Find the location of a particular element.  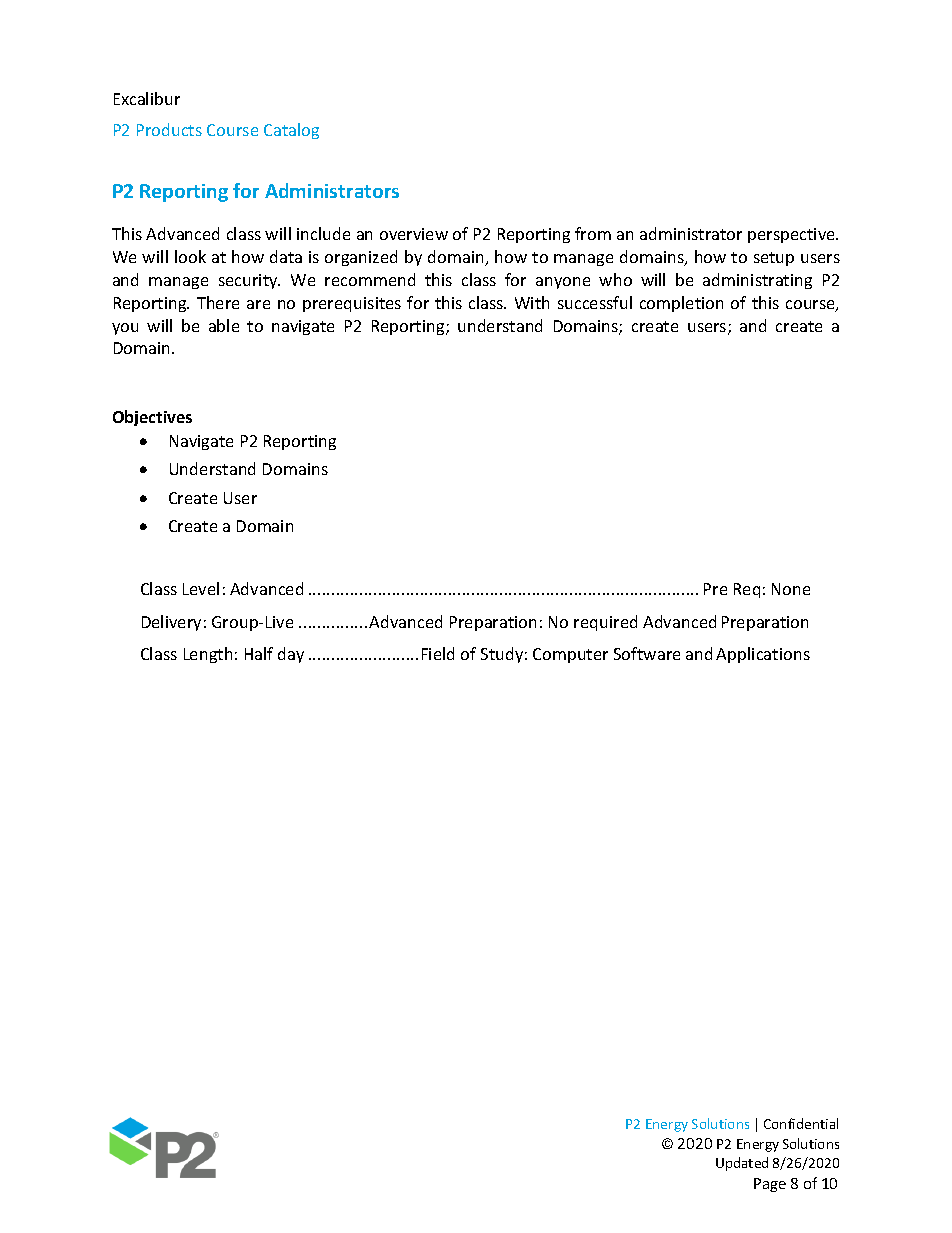

perspective is located at coordinates (792, 235).
